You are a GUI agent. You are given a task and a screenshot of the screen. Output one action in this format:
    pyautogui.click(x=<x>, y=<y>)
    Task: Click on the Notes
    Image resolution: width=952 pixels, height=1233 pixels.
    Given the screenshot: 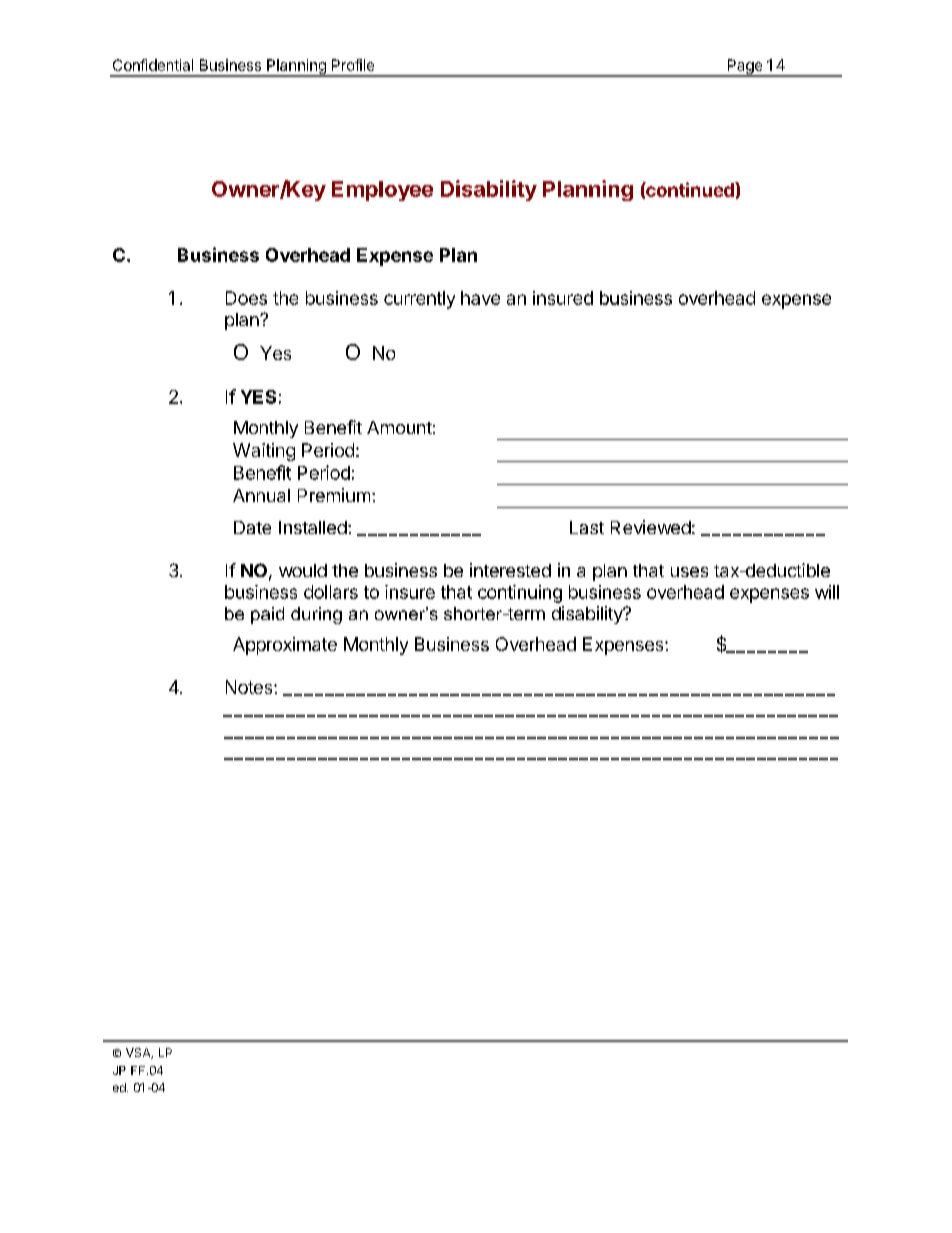 What is the action you would take?
    pyautogui.click(x=250, y=687)
